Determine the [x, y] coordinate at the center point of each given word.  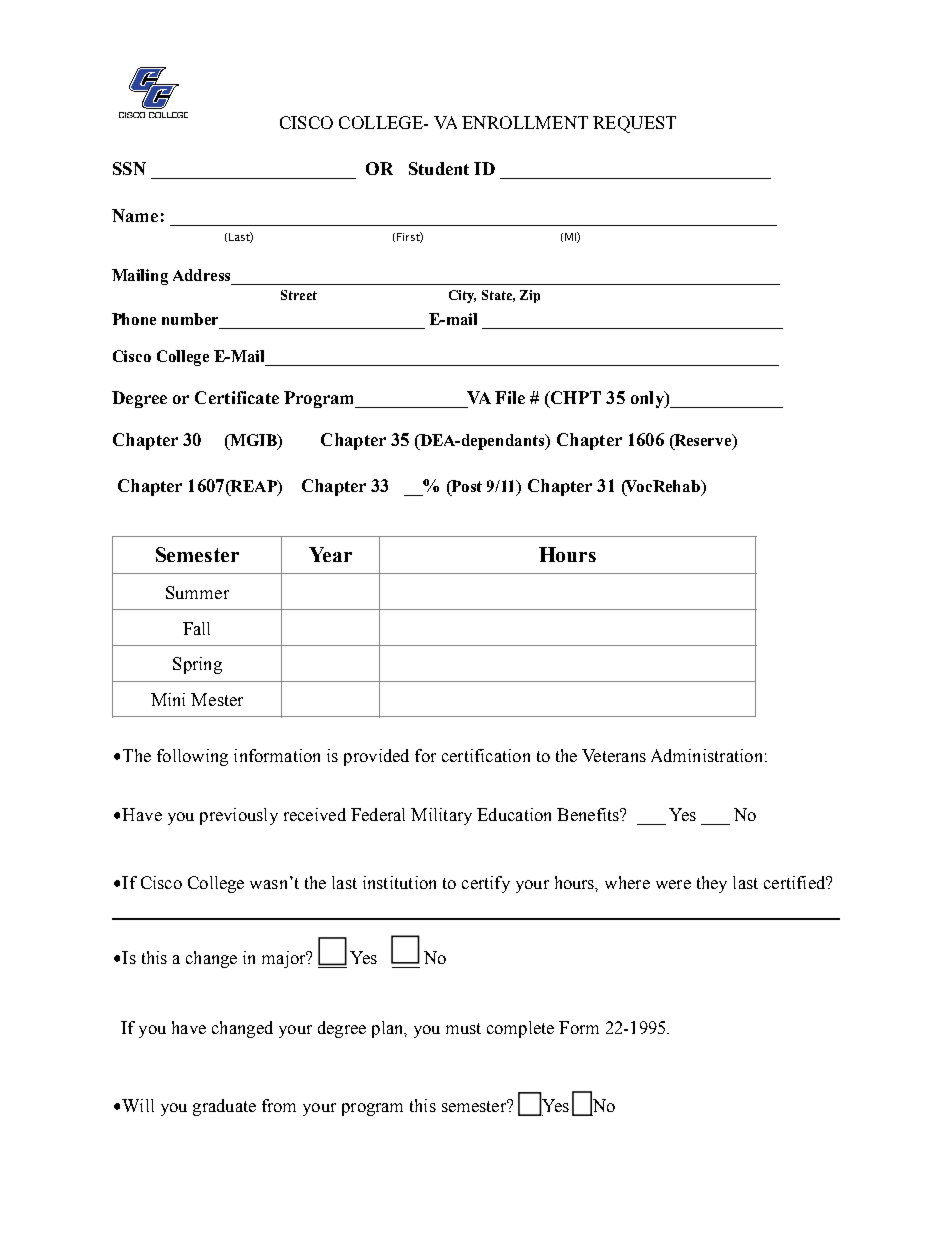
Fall [196, 628]
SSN [129, 168]
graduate [224, 1107]
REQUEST [634, 124]
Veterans [614, 755]
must [463, 1028]
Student [439, 168]
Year [330, 554]
